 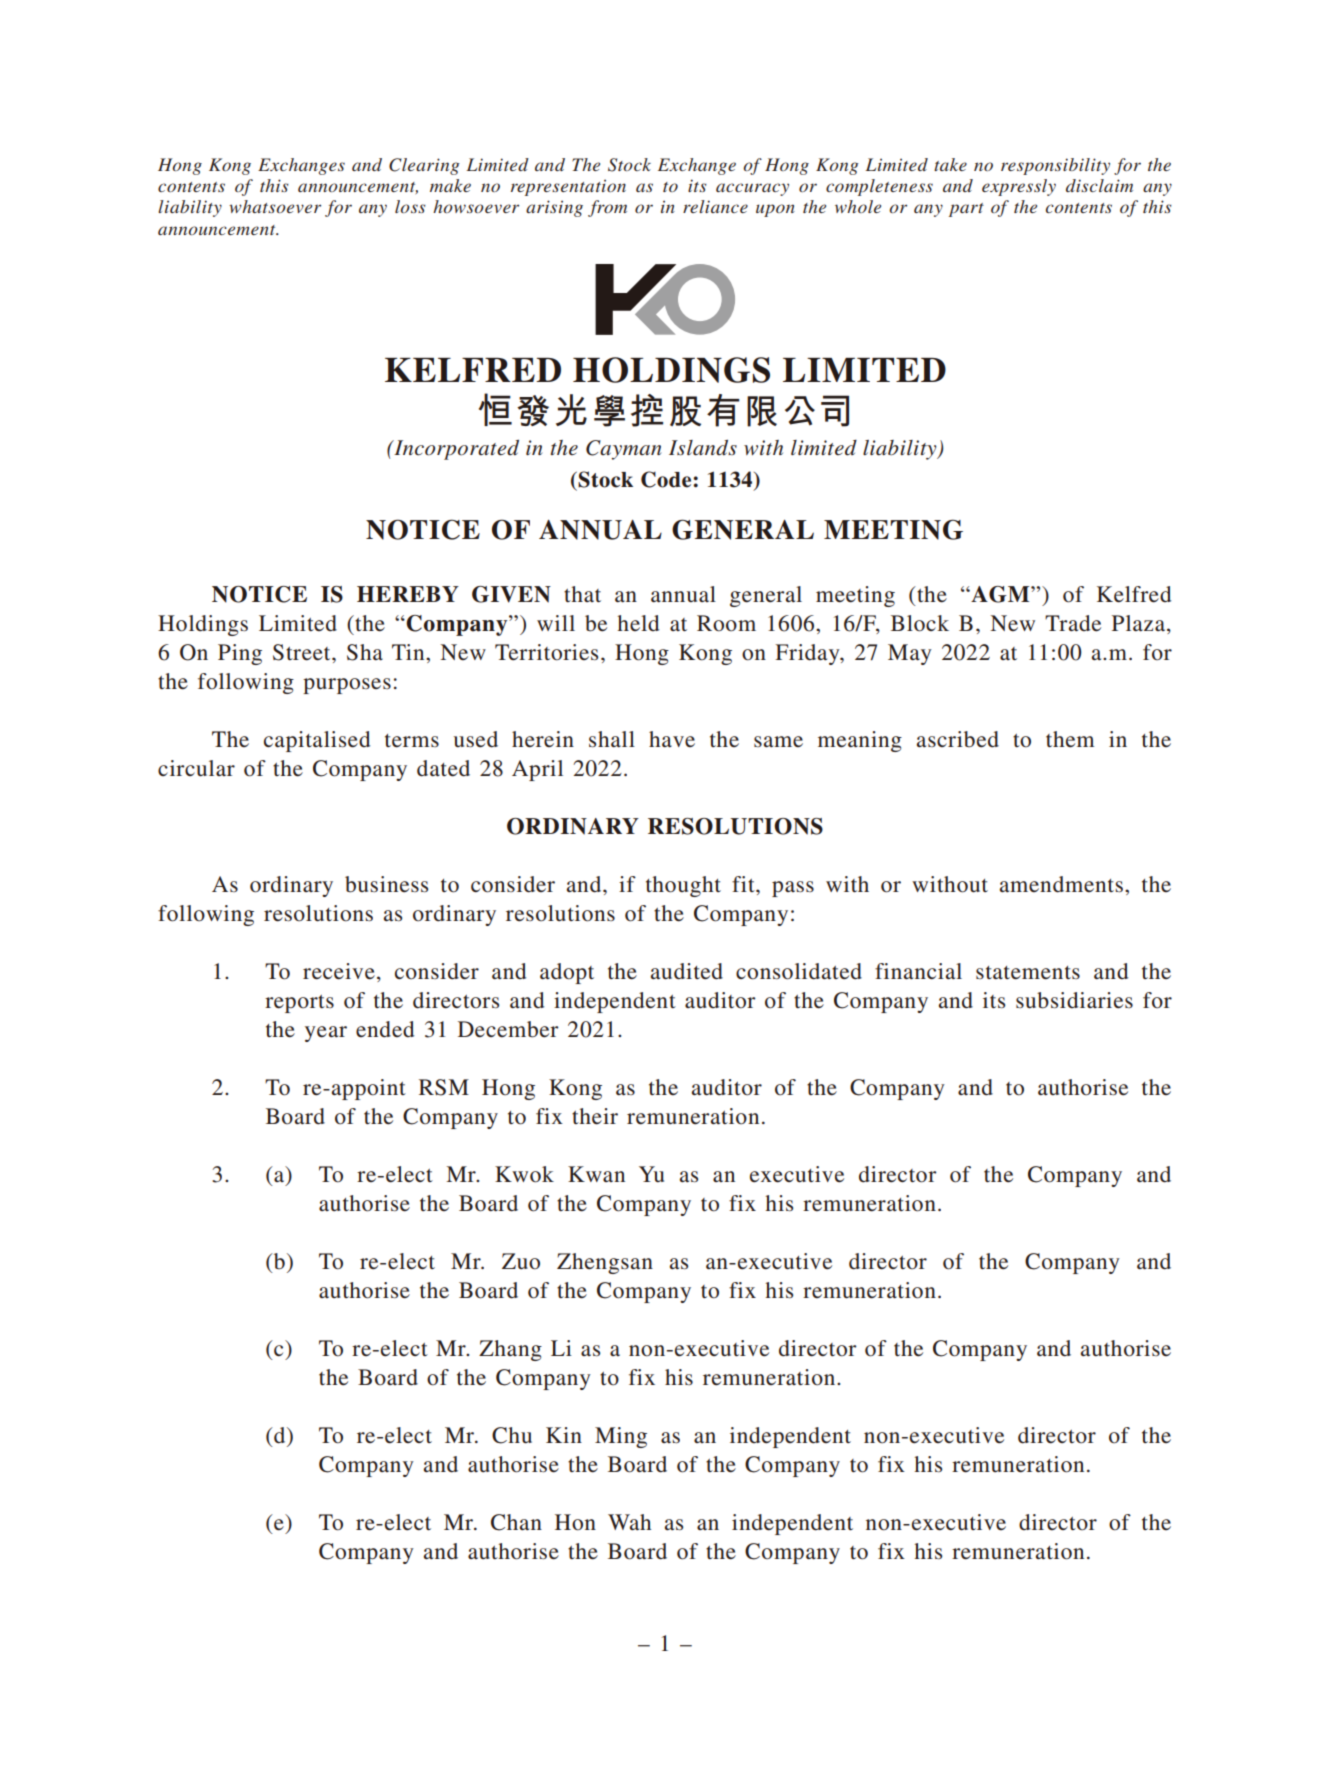 What do you see at coordinates (1019, 187) in the page?
I see `expressly` at bounding box center [1019, 187].
